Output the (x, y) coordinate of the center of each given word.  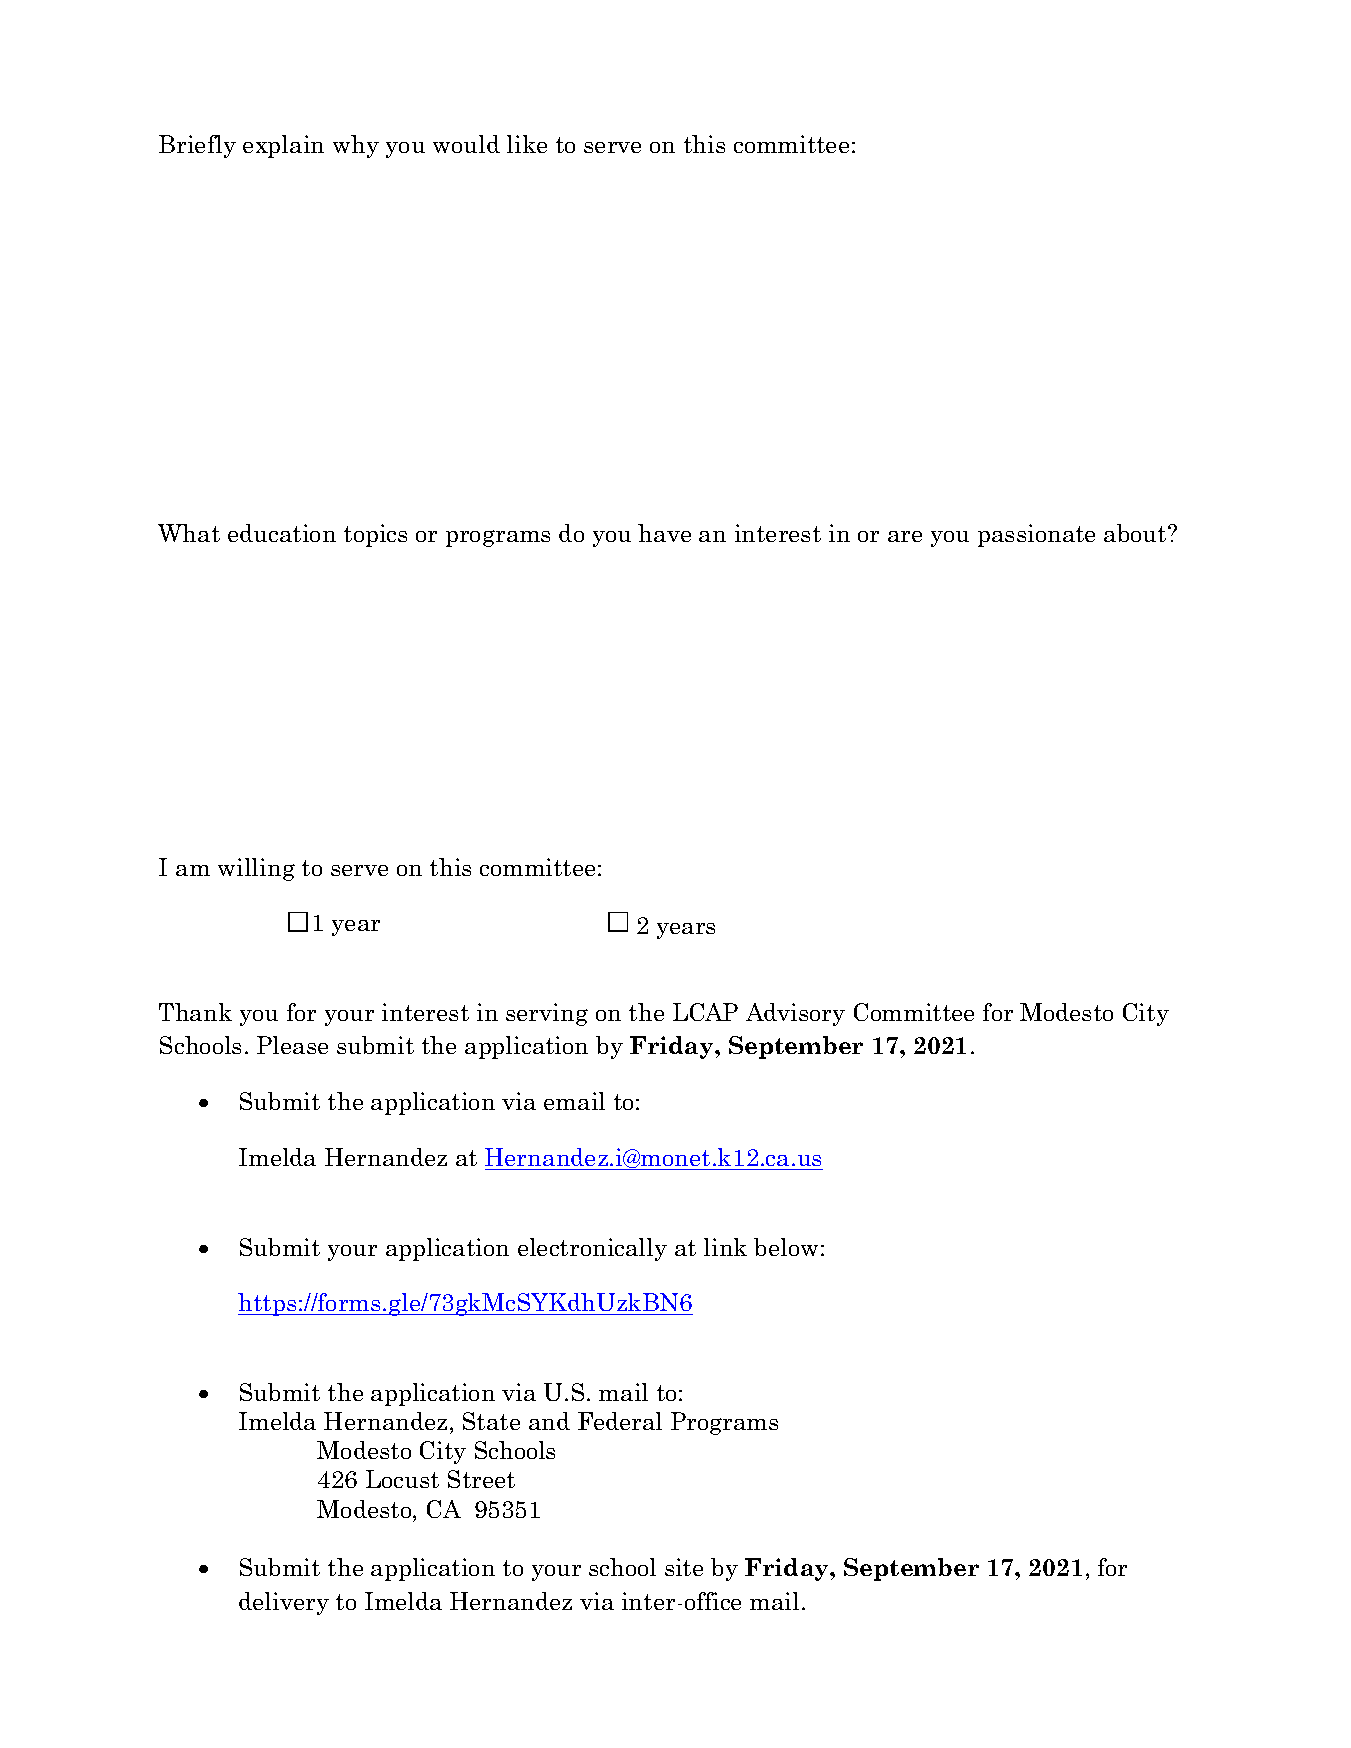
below (786, 1247)
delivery (284, 1603)
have (664, 533)
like (527, 144)
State (491, 1421)
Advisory (795, 1014)
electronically (592, 1249)
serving (547, 1014)
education (282, 533)
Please (292, 1045)
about (1136, 533)
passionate (1036, 535)
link (725, 1247)
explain (283, 146)
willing (256, 869)
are (905, 536)
